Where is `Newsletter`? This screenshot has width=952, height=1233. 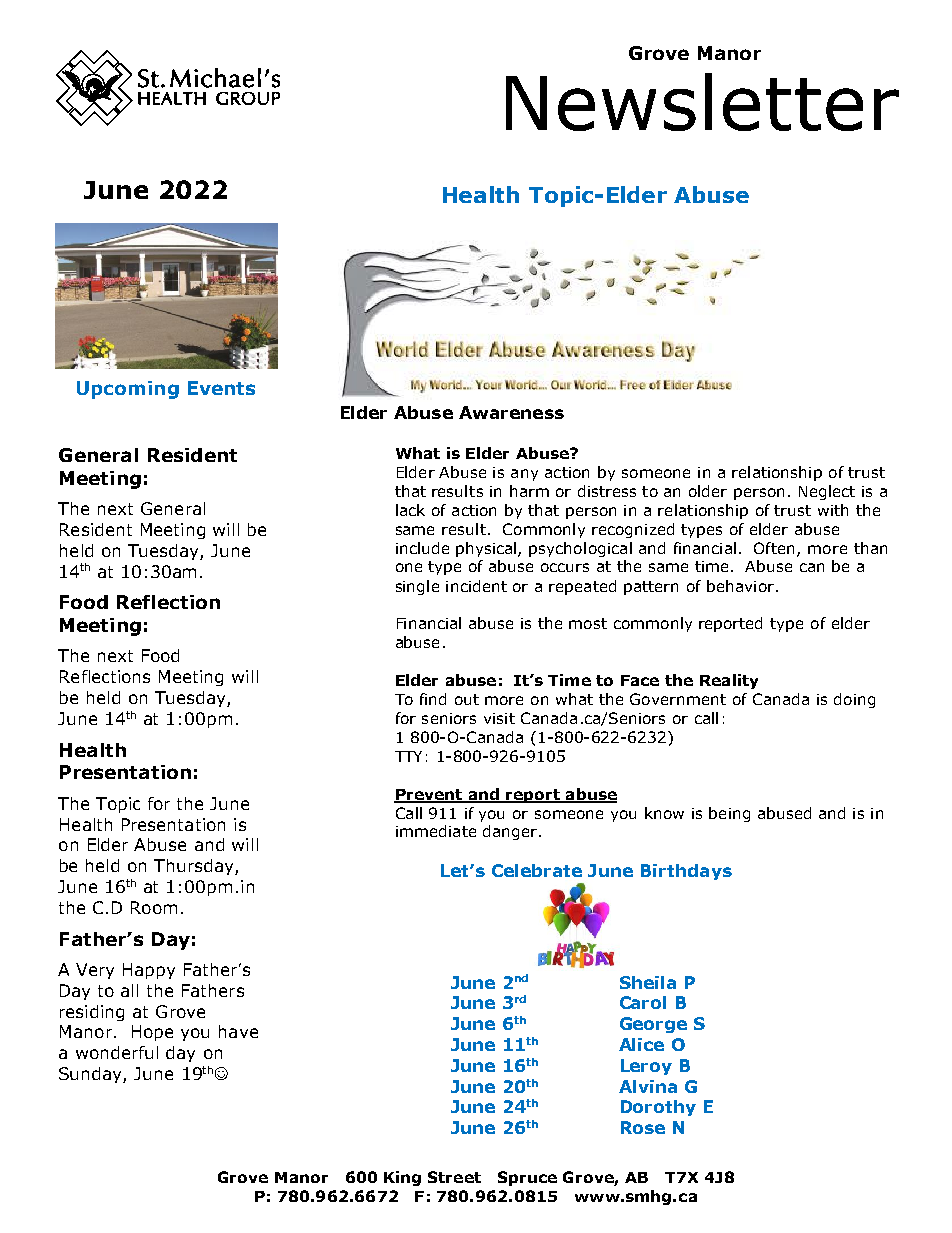 Newsletter is located at coordinates (702, 102).
